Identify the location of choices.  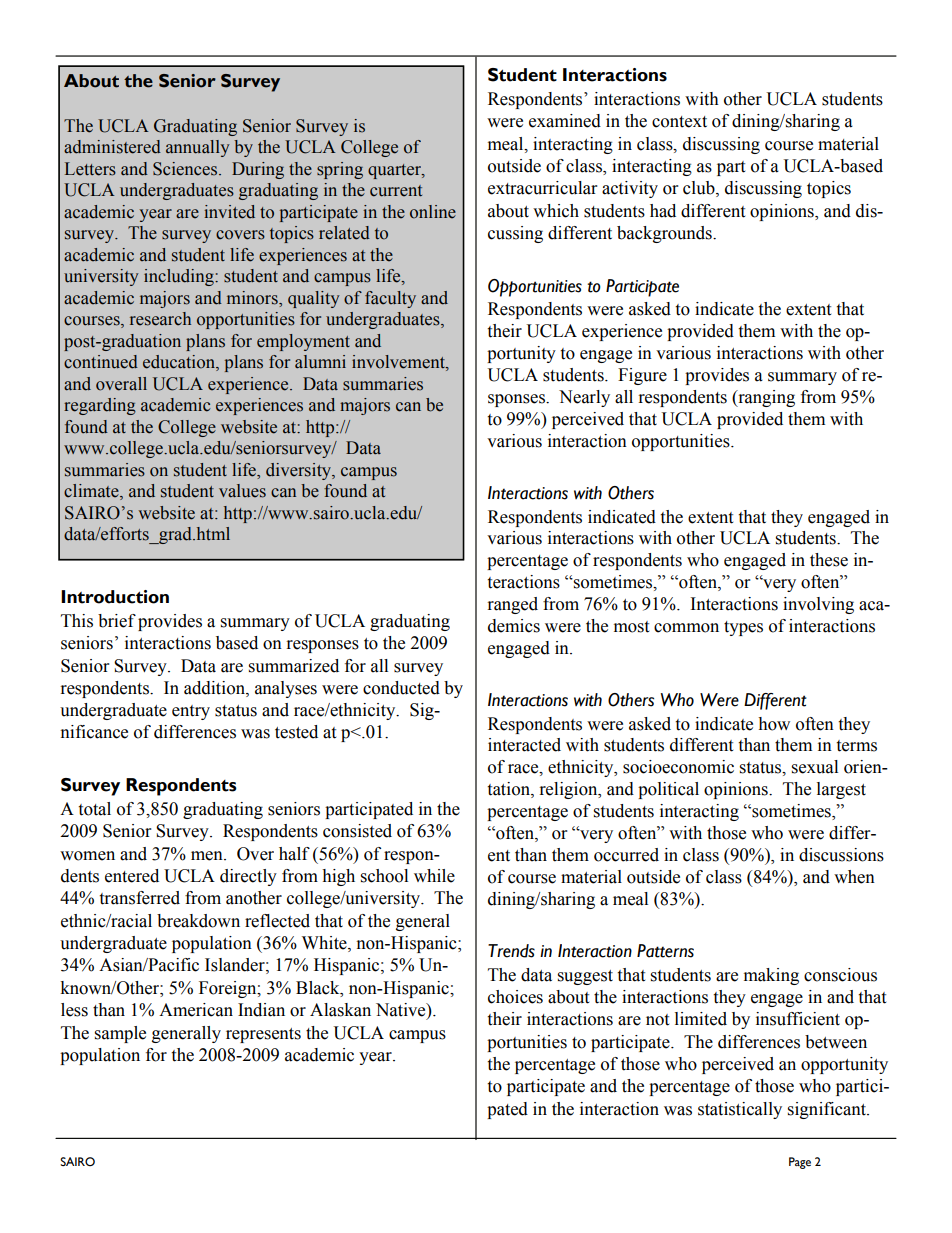
(515, 997).
